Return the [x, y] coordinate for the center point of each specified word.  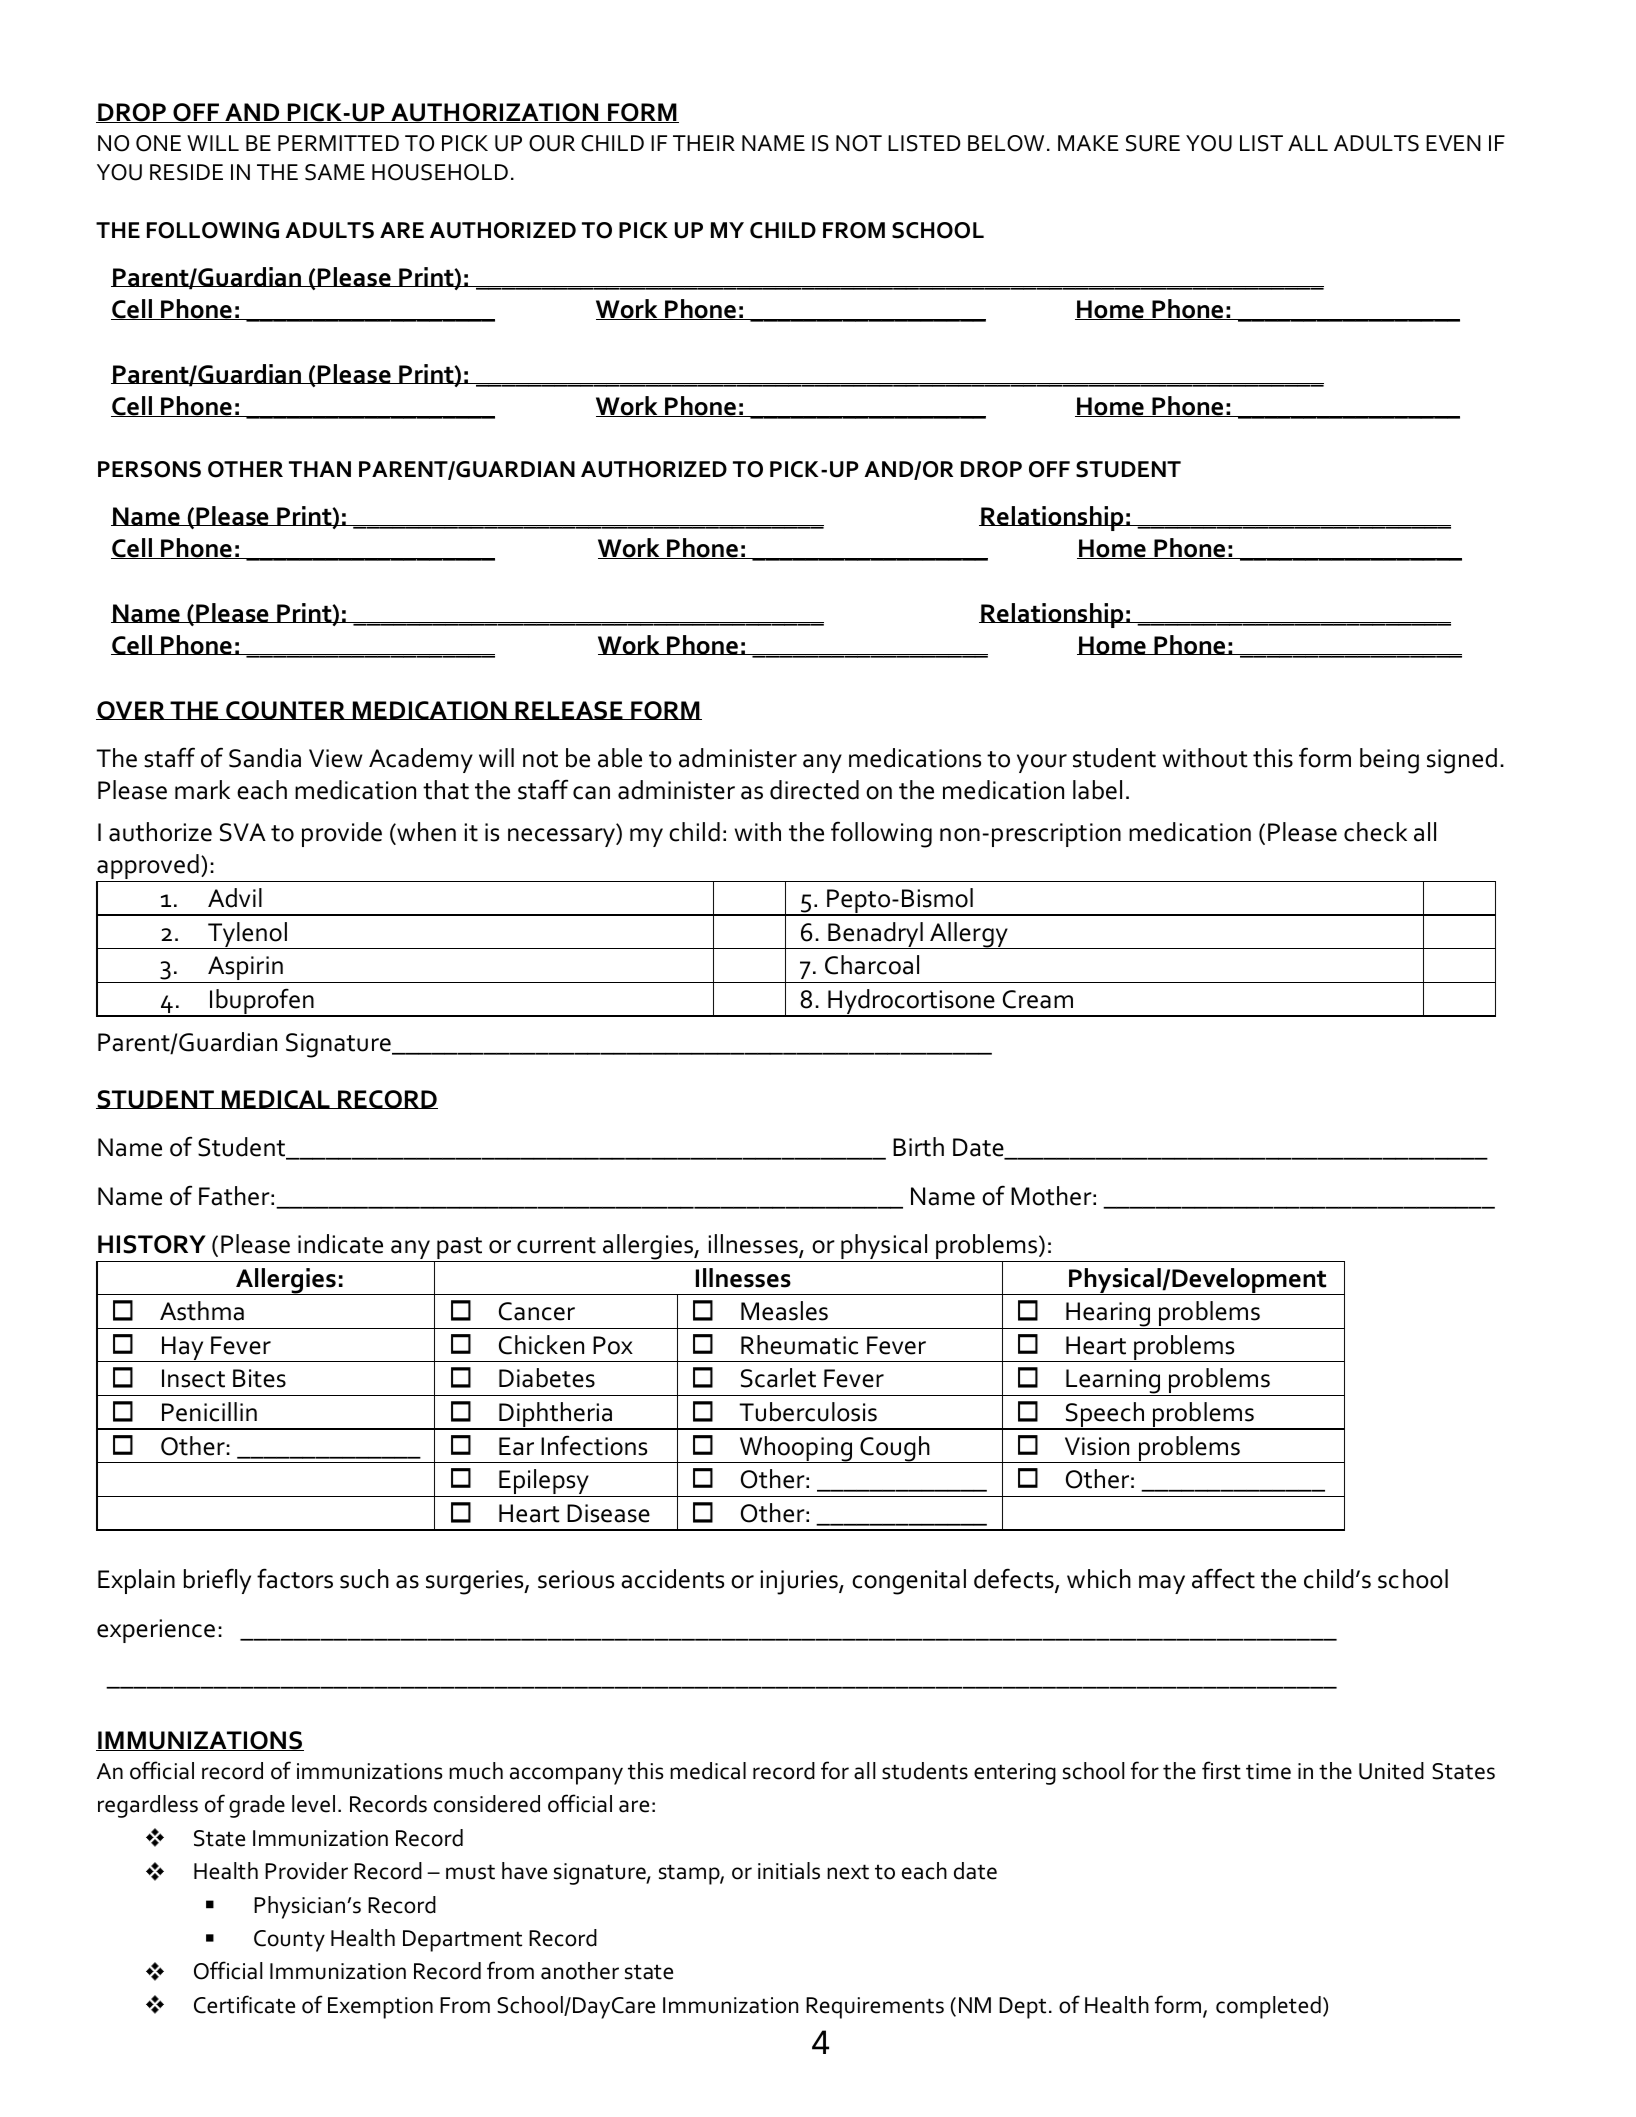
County [289, 1941]
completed [1268, 2007]
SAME [335, 172]
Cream [1038, 999]
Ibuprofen [262, 1002]
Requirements [875, 2008]
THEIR [704, 143]
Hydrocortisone [911, 1003]
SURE [1153, 143]
